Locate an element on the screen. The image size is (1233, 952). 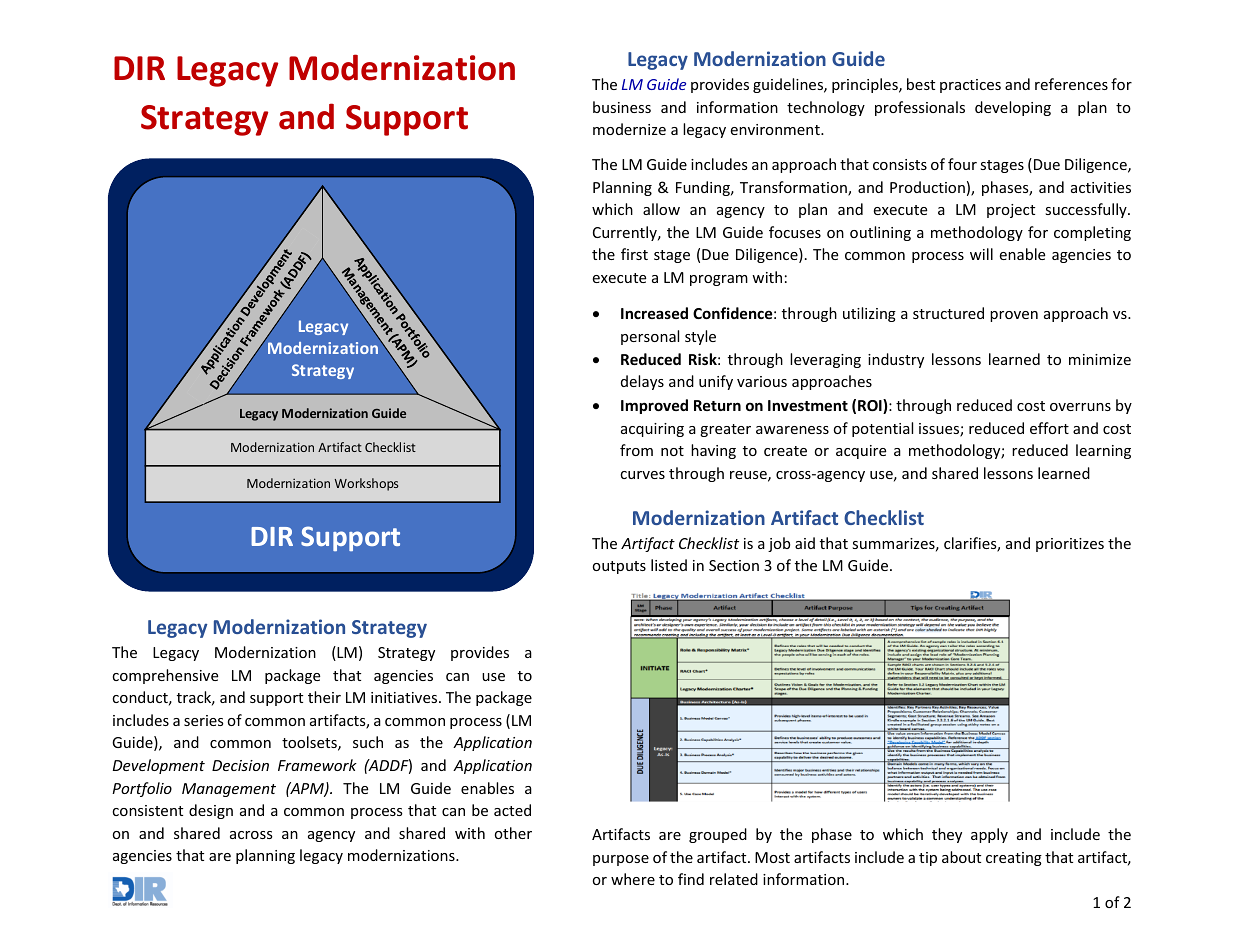
developing is located at coordinates (1013, 108).
